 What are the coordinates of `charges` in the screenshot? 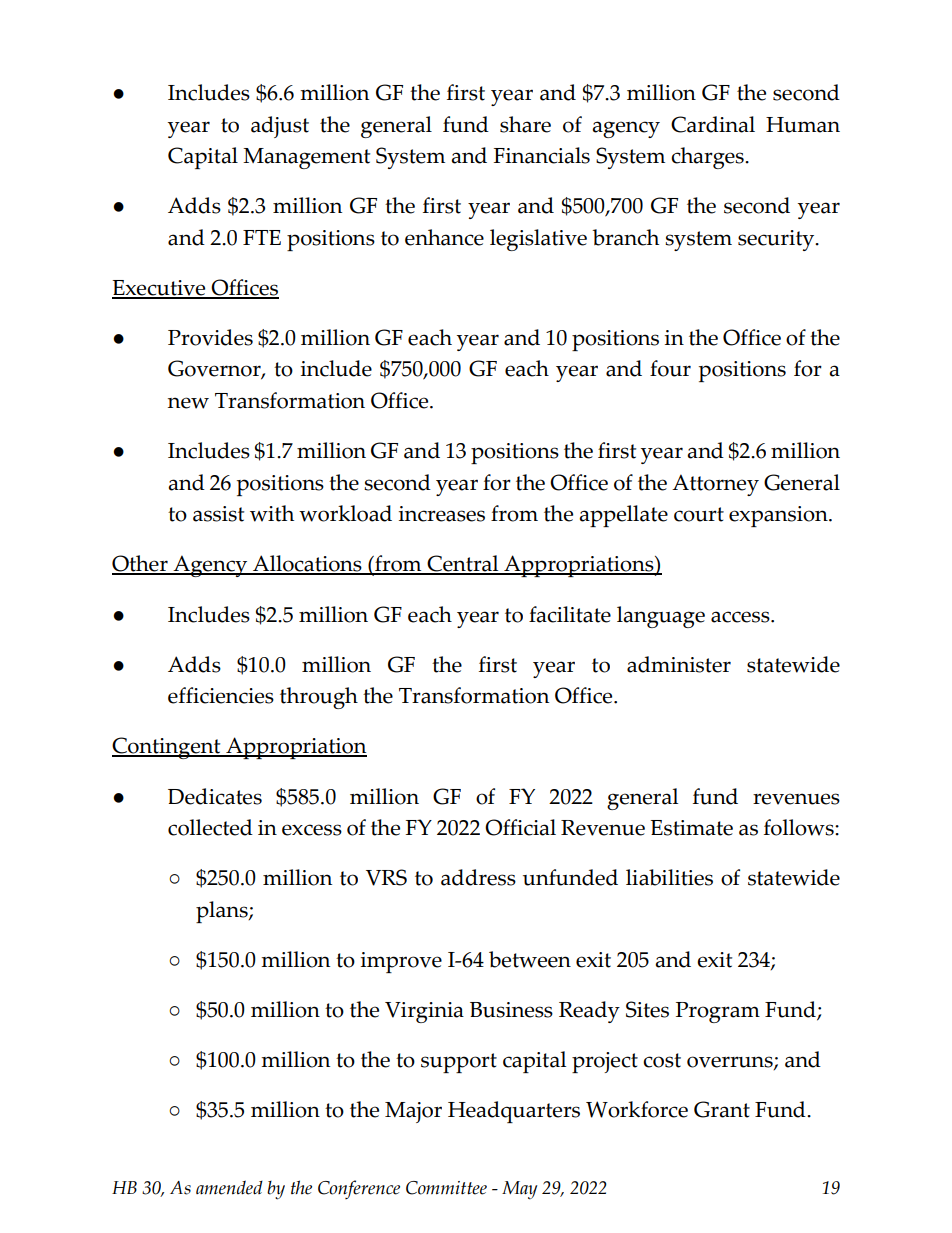 It's located at (708, 158).
